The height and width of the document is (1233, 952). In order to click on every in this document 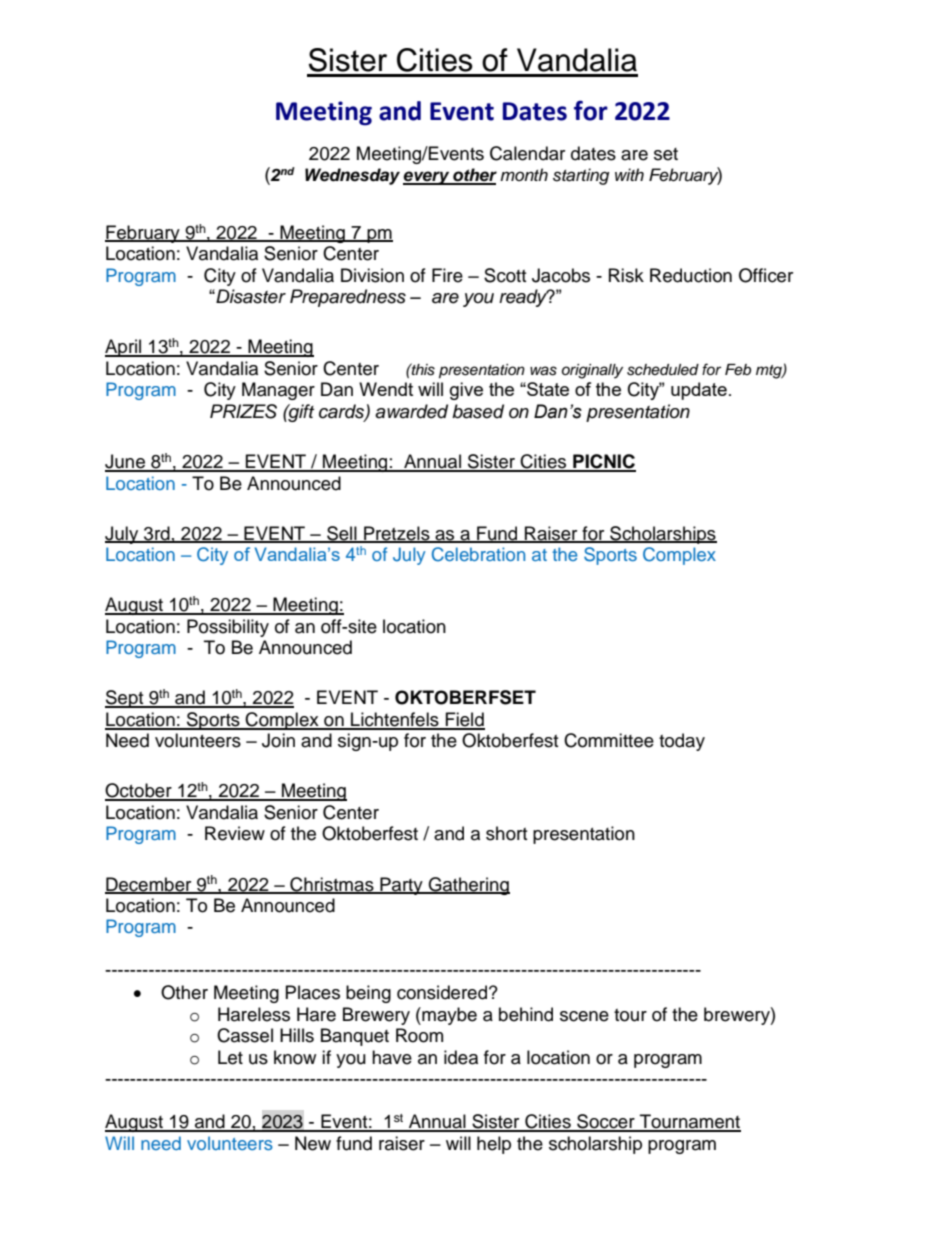, I will do `click(427, 178)`.
